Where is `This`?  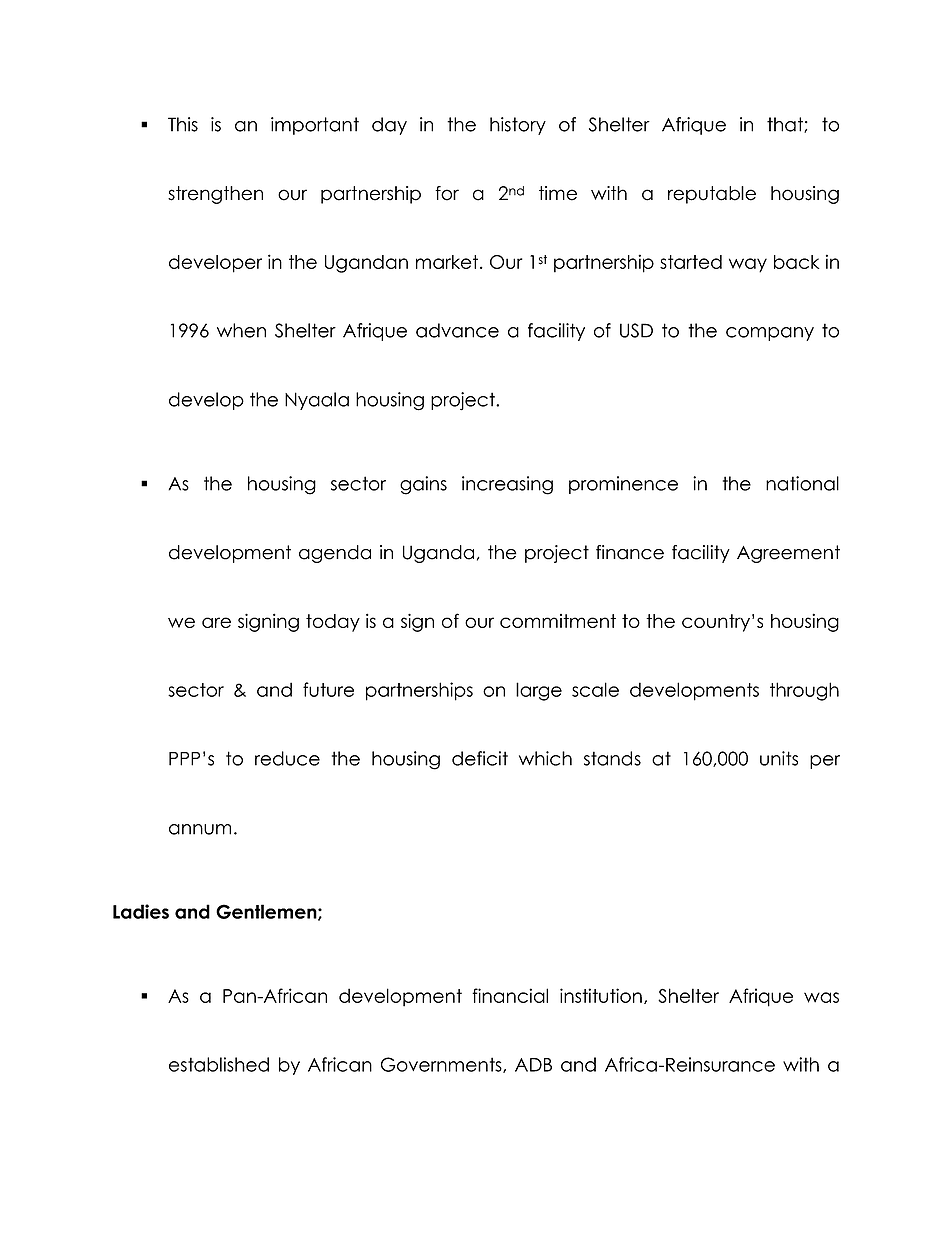 This is located at coordinates (183, 124).
